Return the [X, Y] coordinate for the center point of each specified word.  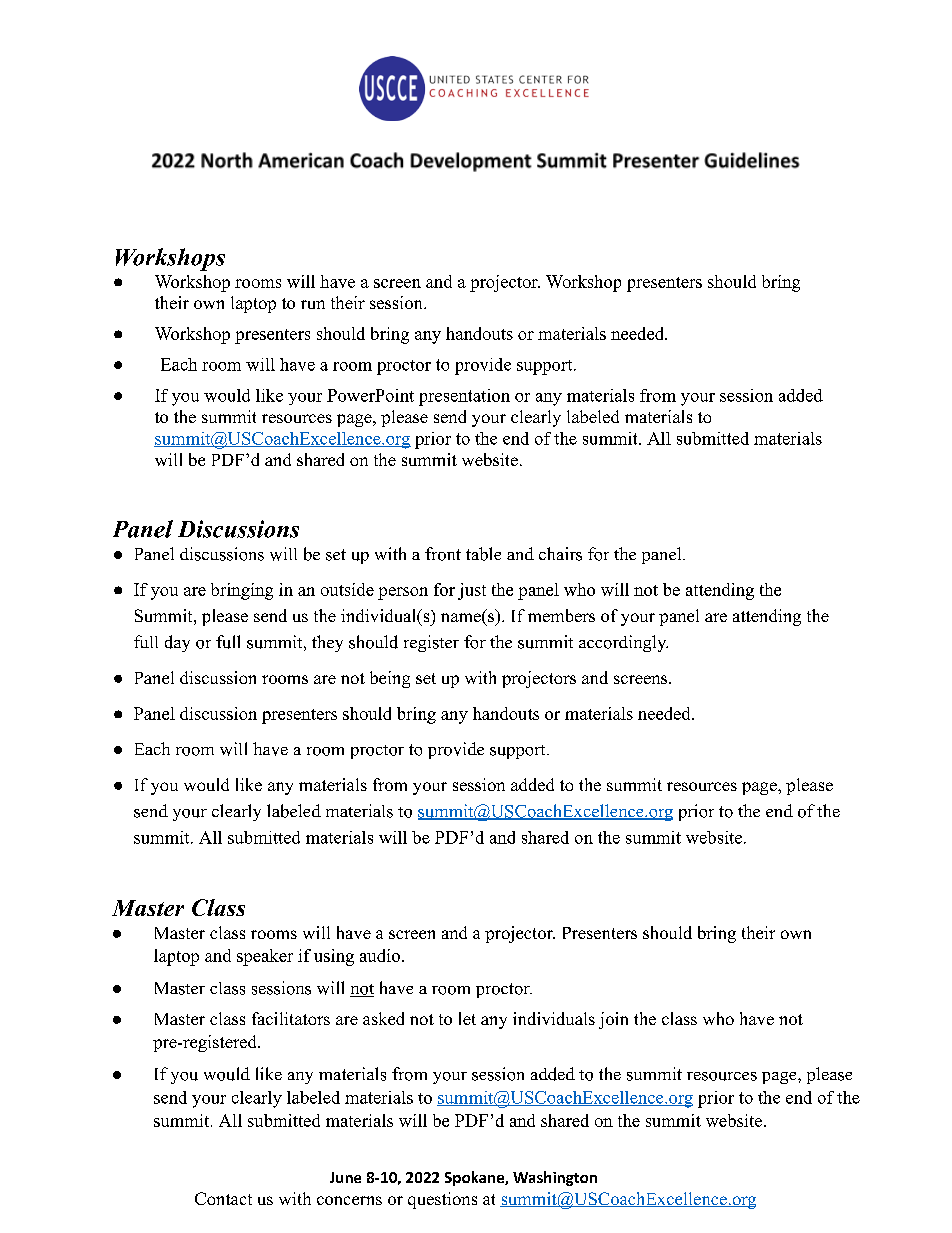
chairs [560, 554]
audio [380, 955]
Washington [555, 1178]
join [613, 1020]
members [561, 615]
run [313, 304]
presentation [464, 397]
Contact [223, 1198]
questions [442, 1200]
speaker [265, 957]
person [403, 593]
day [177, 643]
